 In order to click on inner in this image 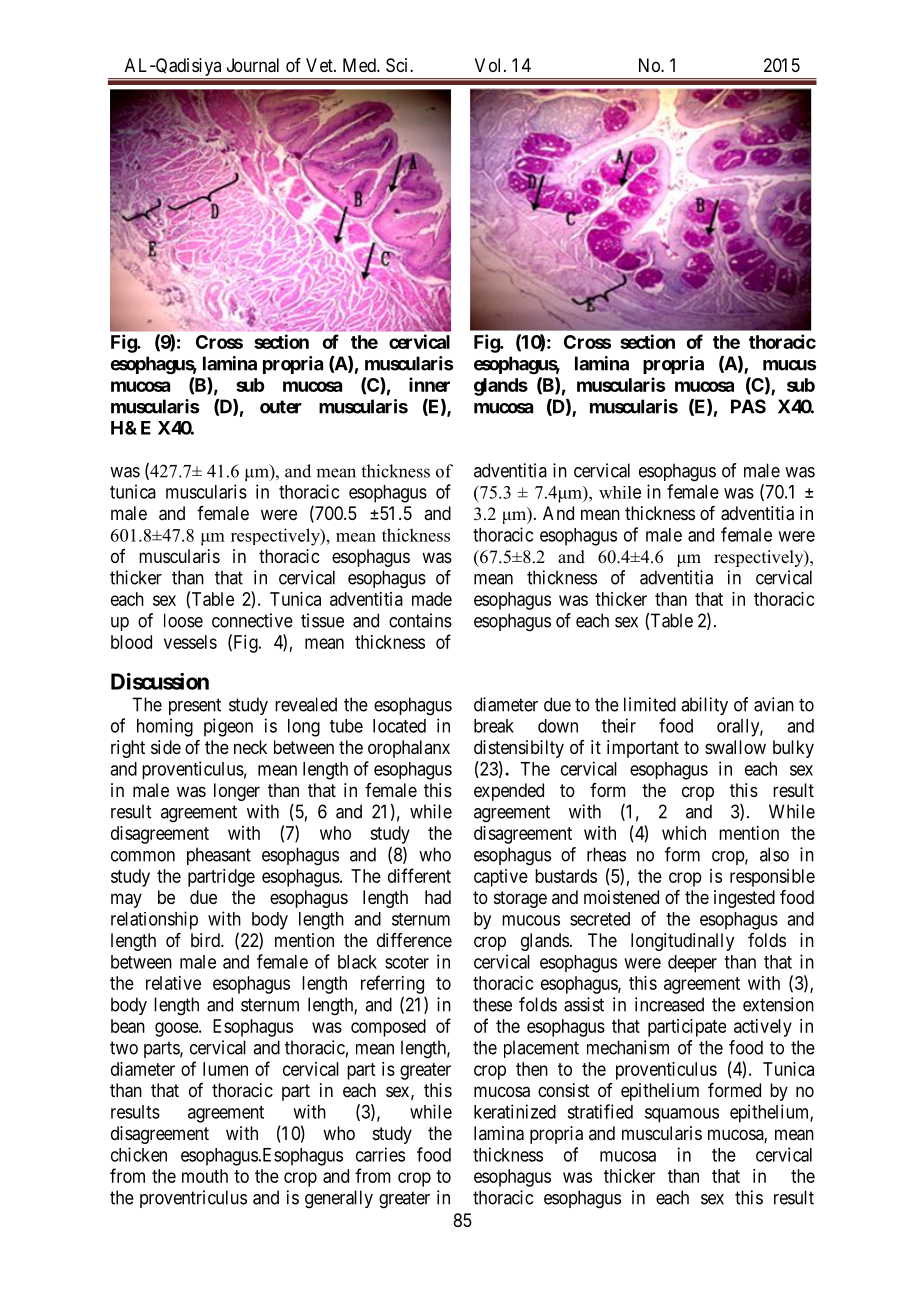, I will do `click(429, 384)`.
